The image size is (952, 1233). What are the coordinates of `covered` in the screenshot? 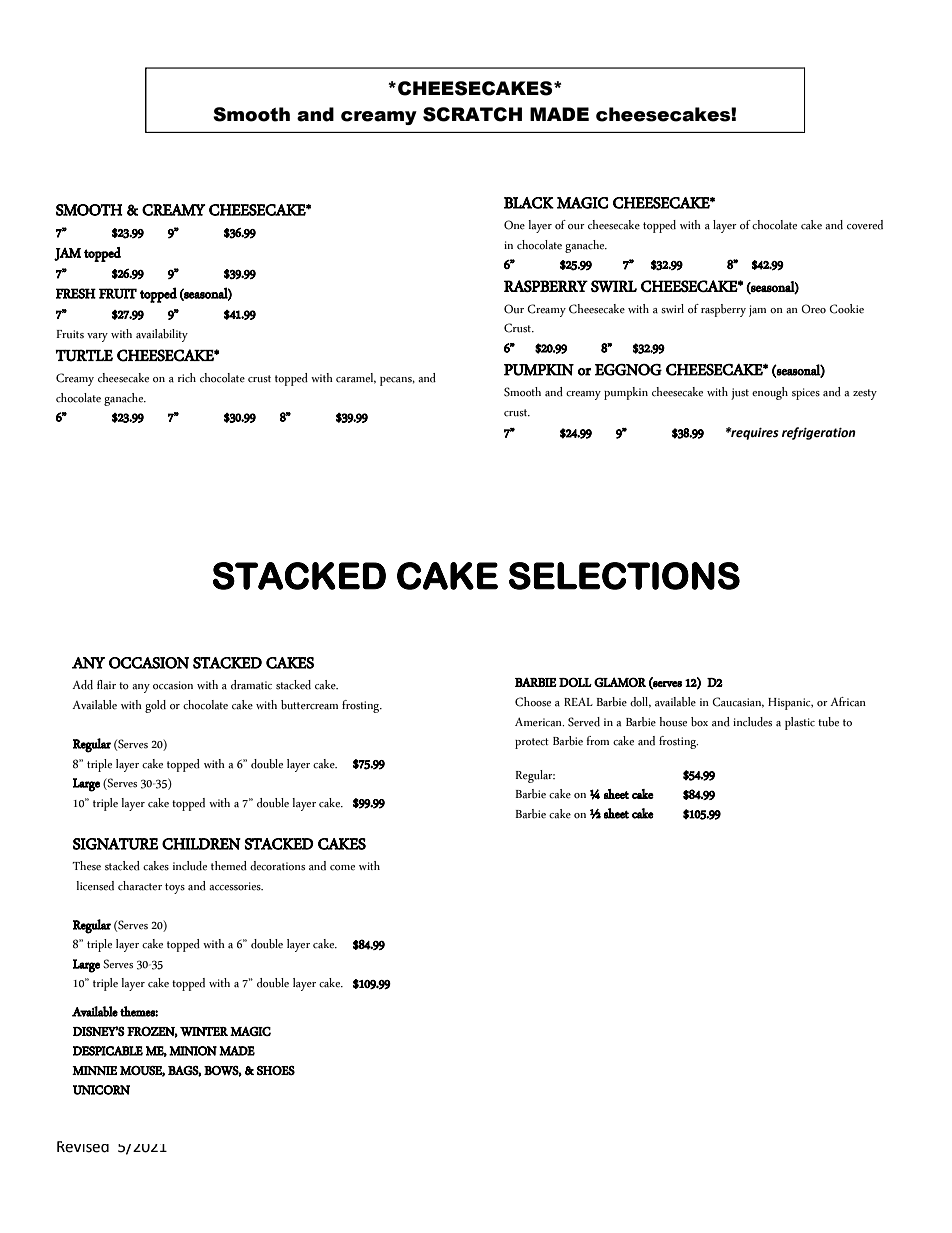 It's located at (865, 225).
